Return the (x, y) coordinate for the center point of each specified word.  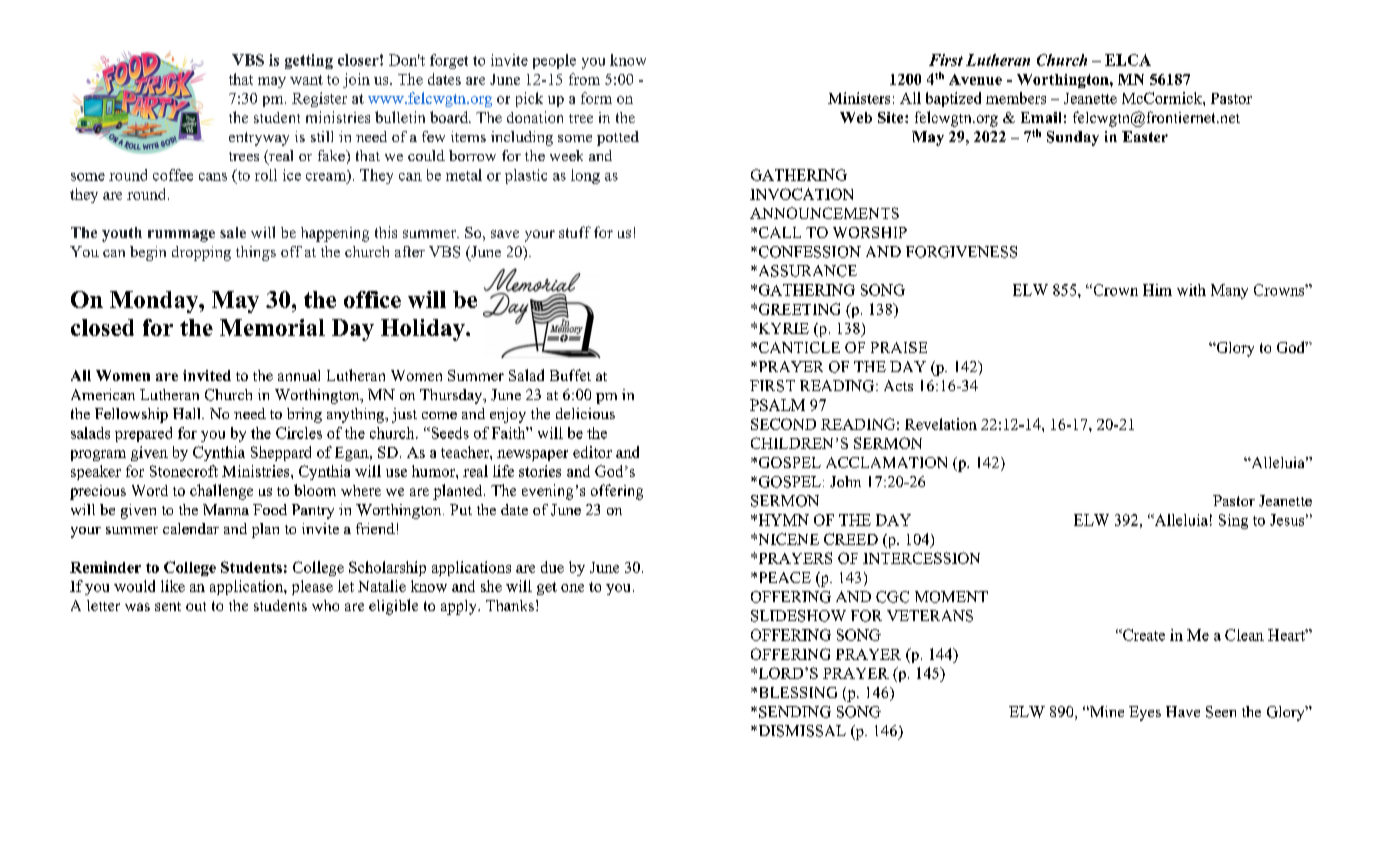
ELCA (1128, 60)
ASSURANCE (806, 271)
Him (1157, 290)
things (256, 253)
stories (540, 471)
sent (168, 606)
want (306, 80)
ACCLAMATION (886, 462)
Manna (226, 509)
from (584, 79)
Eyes (1145, 713)
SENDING (795, 712)
